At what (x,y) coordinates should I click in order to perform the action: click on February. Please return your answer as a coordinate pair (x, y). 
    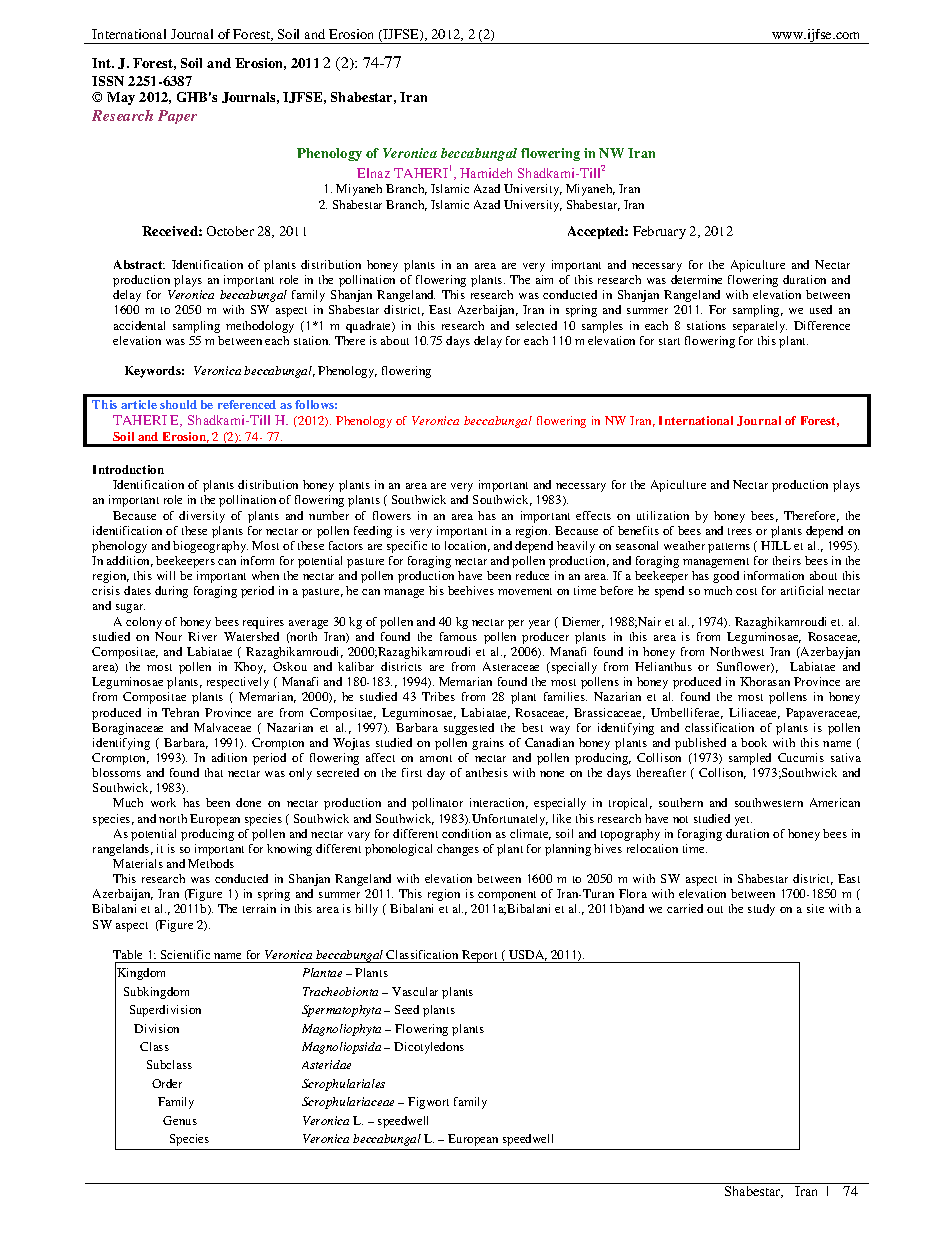
    Looking at the image, I should click on (659, 232).
